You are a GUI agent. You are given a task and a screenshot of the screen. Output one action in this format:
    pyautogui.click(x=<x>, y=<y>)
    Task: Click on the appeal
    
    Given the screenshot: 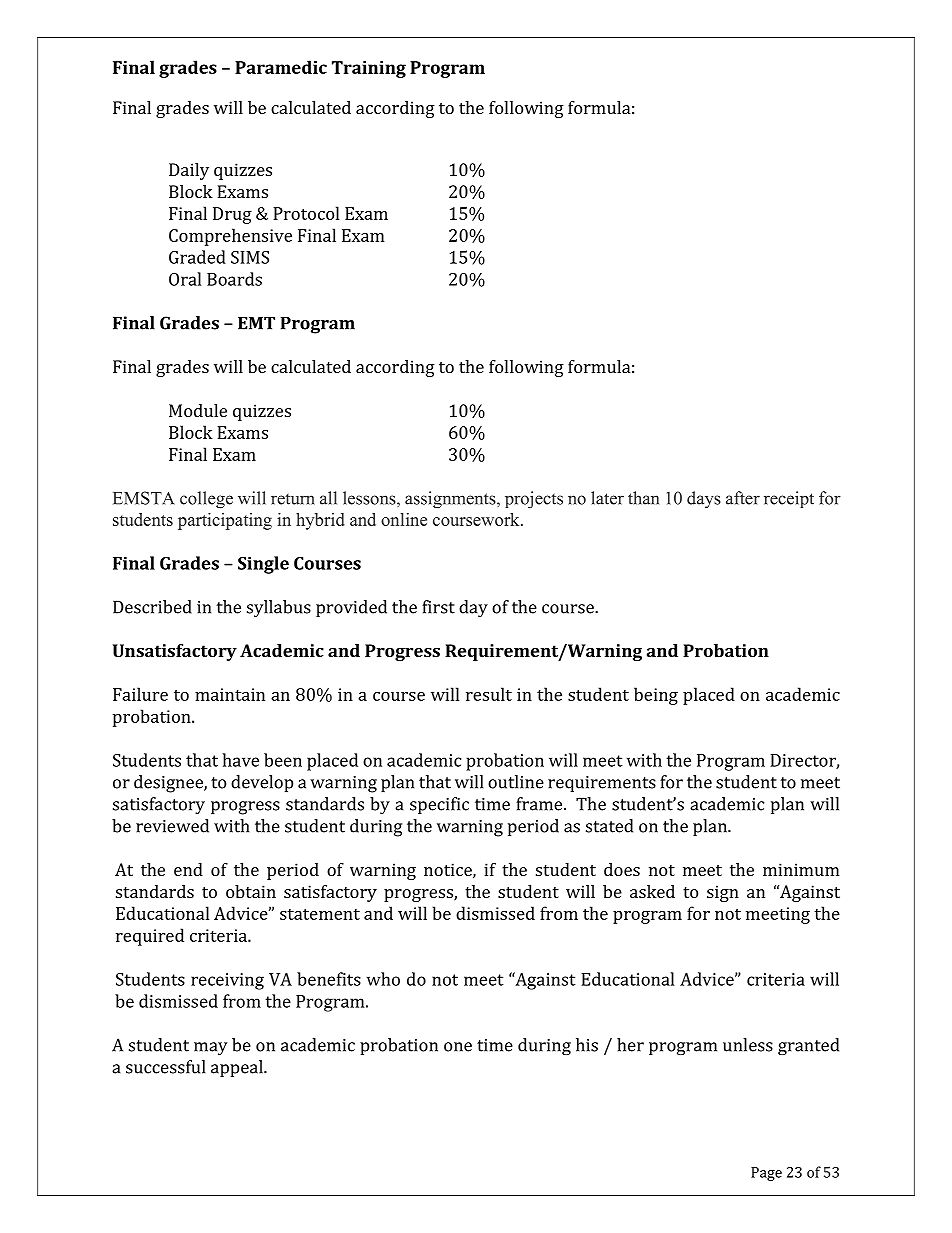 What is the action you would take?
    pyautogui.click(x=238, y=1068)
